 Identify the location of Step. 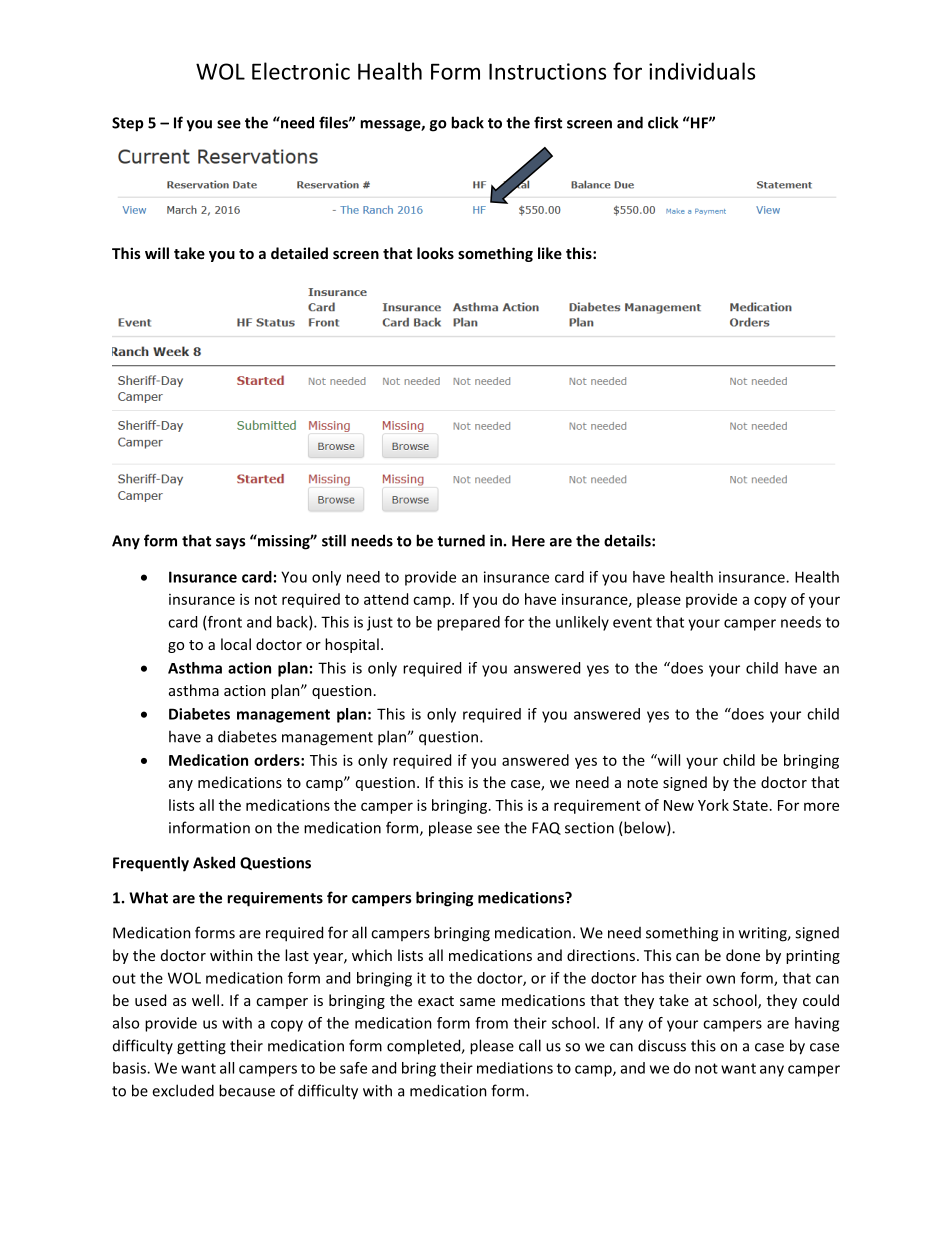
(128, 124).
